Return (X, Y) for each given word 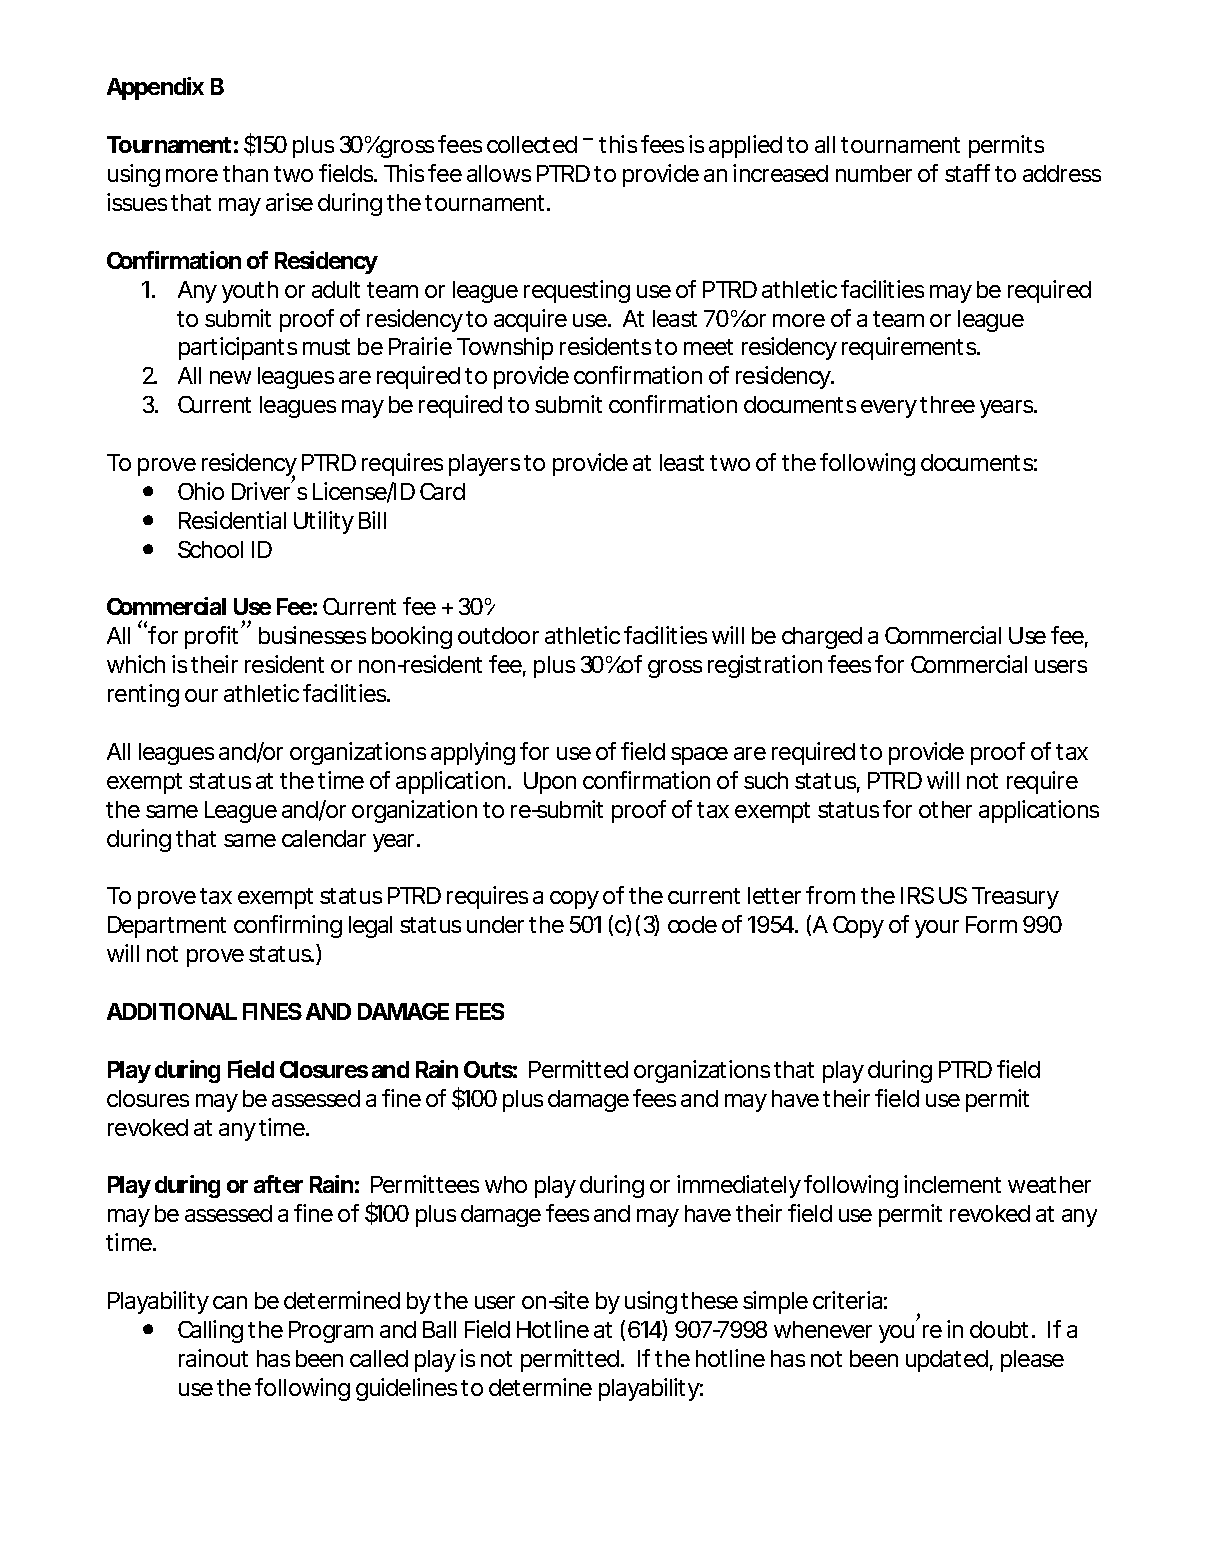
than (245, 173)
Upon (550, 783)
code (692, 924)
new (230, 377)
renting (143, 695)
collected (532, 144)
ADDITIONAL (172, 1011)
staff (967, 173)
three (947, 404)
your (937, 929)
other (945, 809)
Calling (210, 1331)
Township (505, 348)
